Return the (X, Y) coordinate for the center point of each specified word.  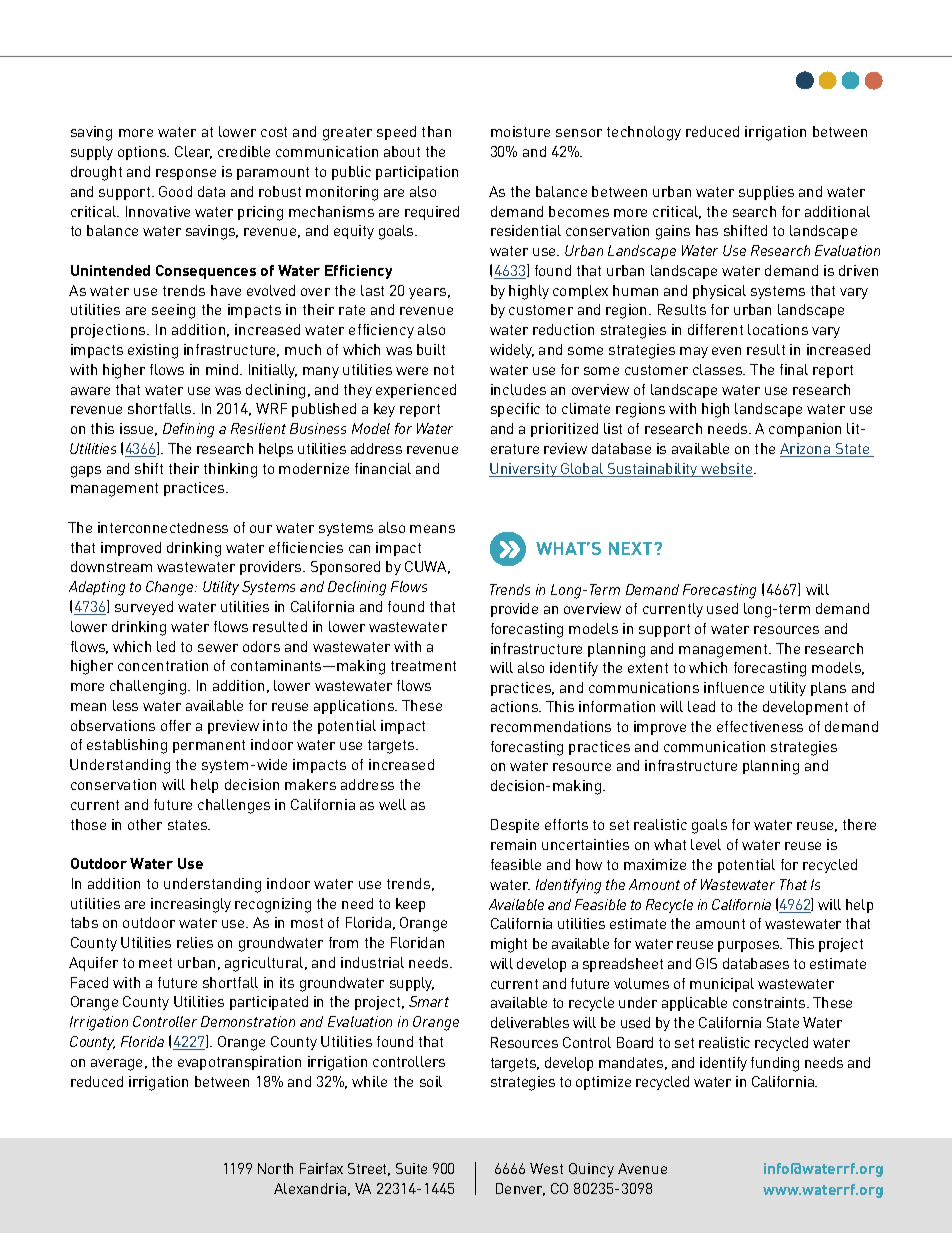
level (706, 844)
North (275, 1168)
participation (417, 173)
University (524, 470)
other (145, 824)
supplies (766, 193)
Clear (193, 152)
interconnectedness (163, 527)
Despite (515, 826)
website (727, 470)
